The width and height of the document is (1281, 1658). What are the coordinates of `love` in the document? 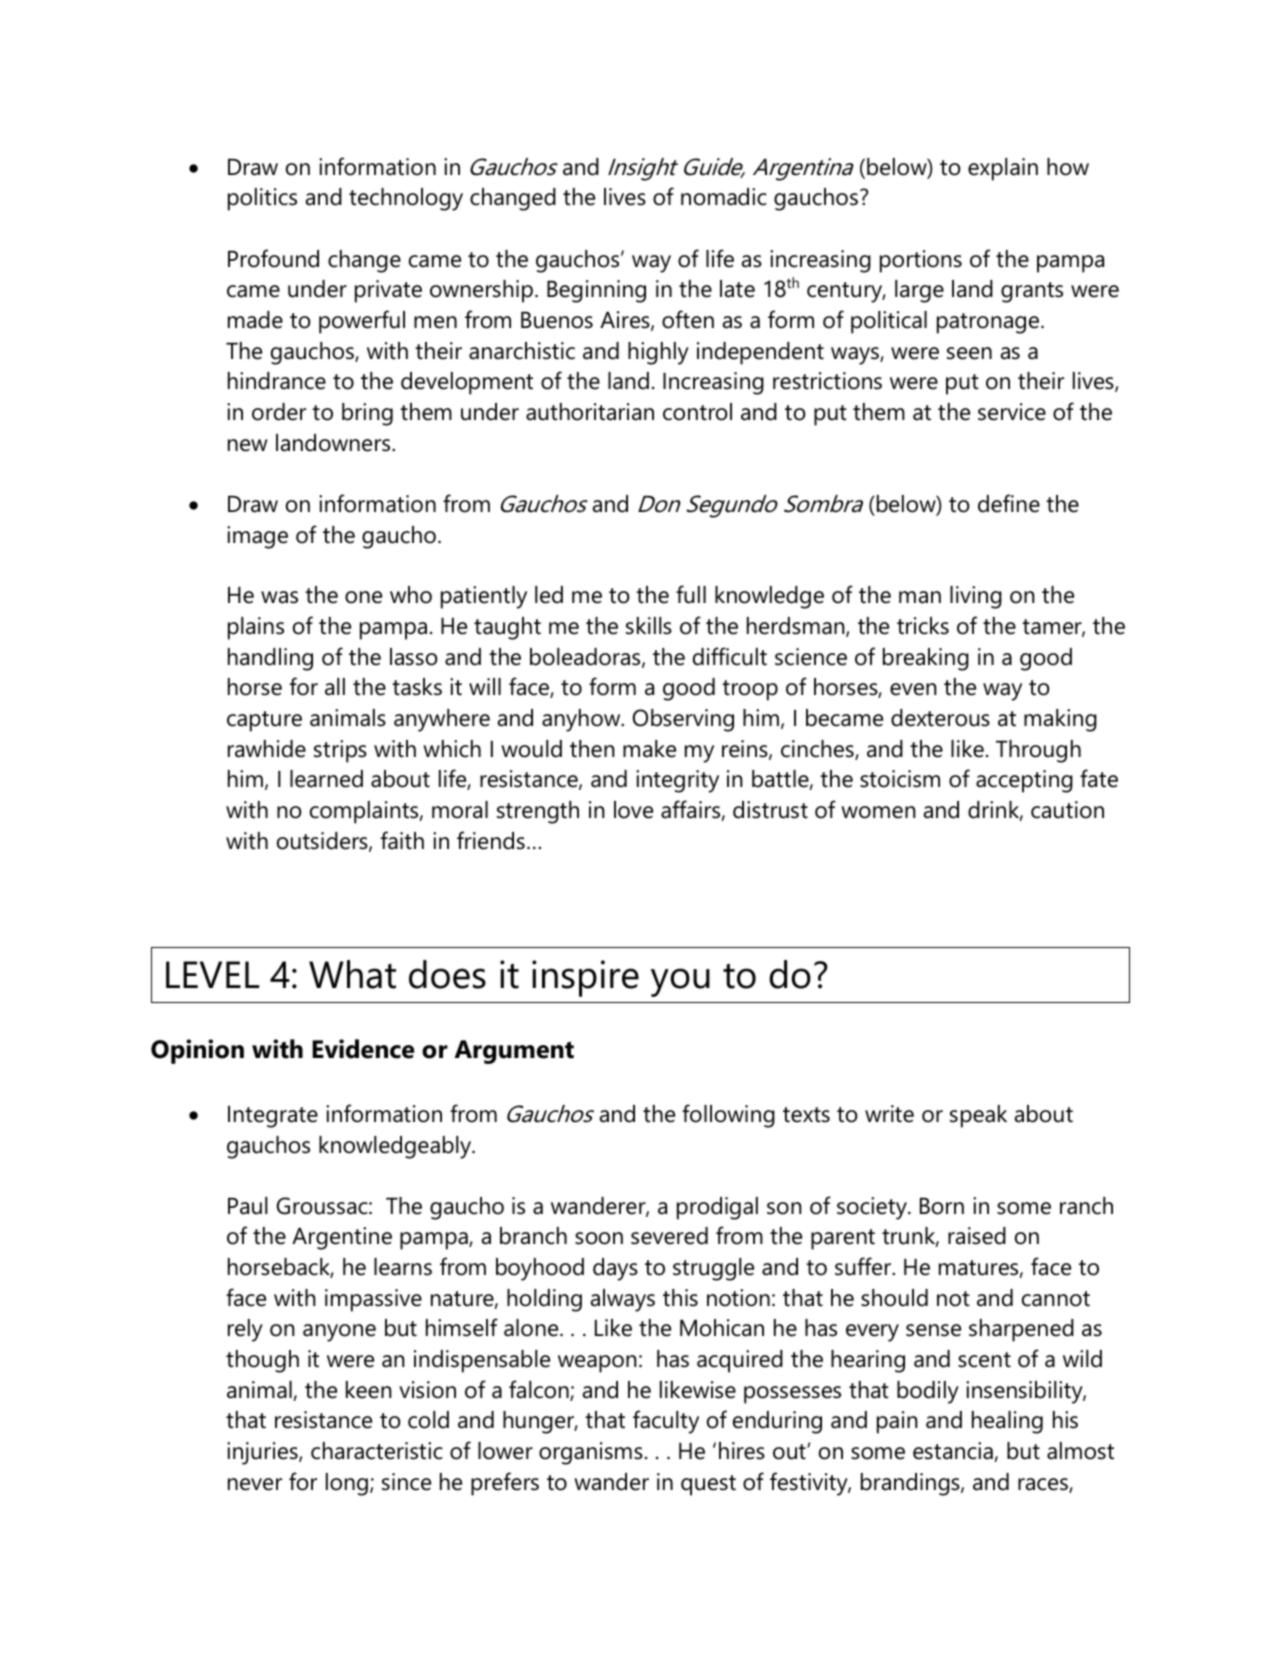 It's located at (633, 810).
